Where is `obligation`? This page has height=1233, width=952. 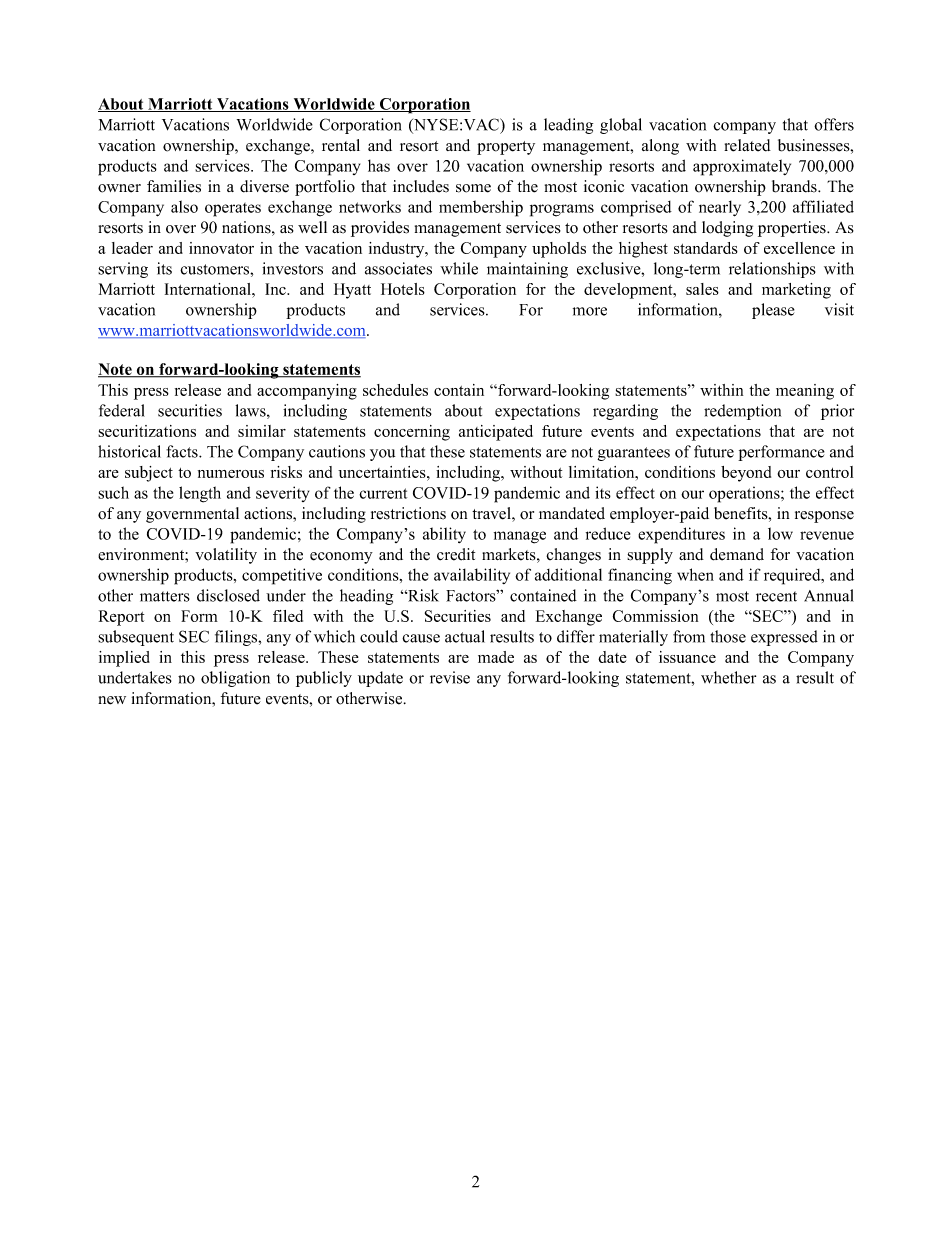
obligation is located at coordinates (235, 679).
